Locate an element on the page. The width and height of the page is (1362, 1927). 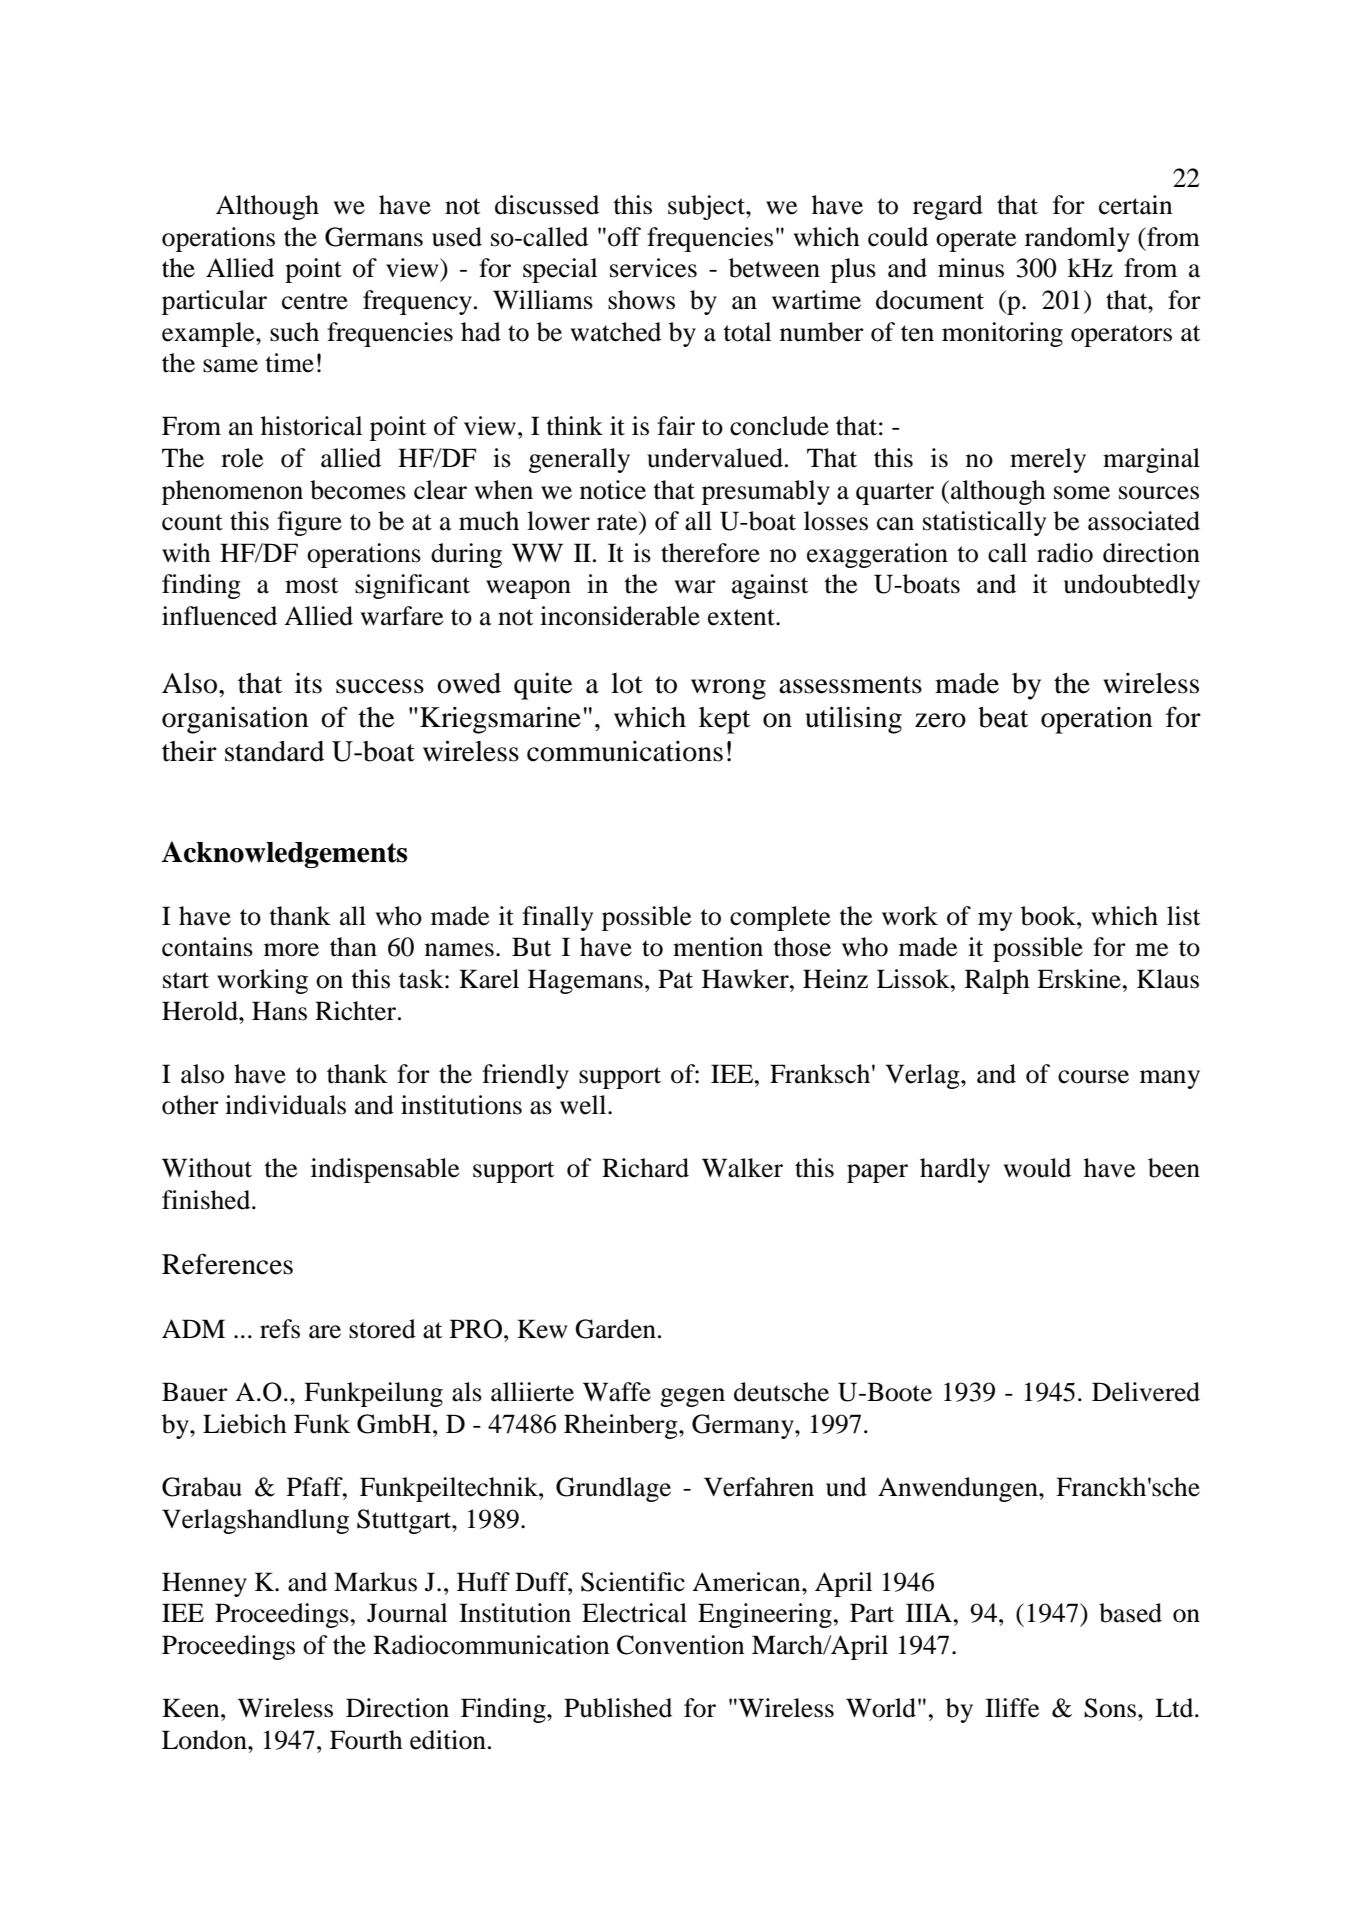
randomly is located at coordinates (1077, 239).
